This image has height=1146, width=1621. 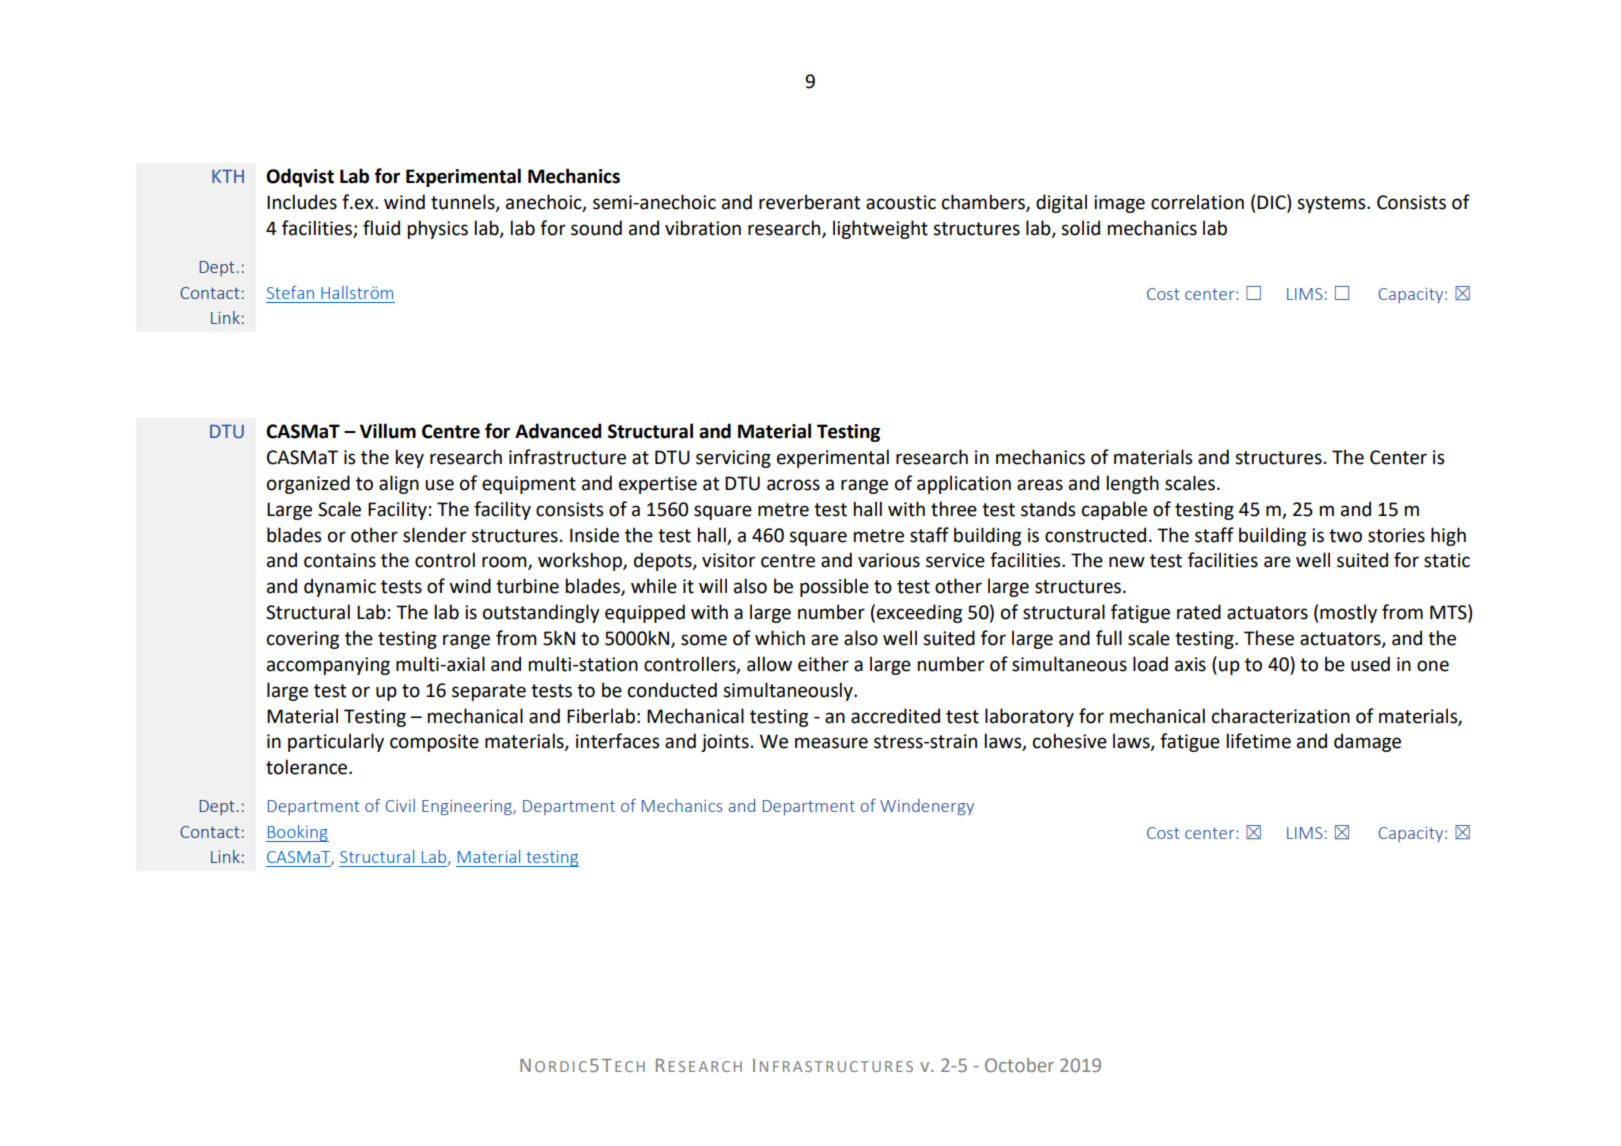 What do you see at coordinates (1348, 613) in the image?
I see `mostly` at bounding box center [1348, 613].
